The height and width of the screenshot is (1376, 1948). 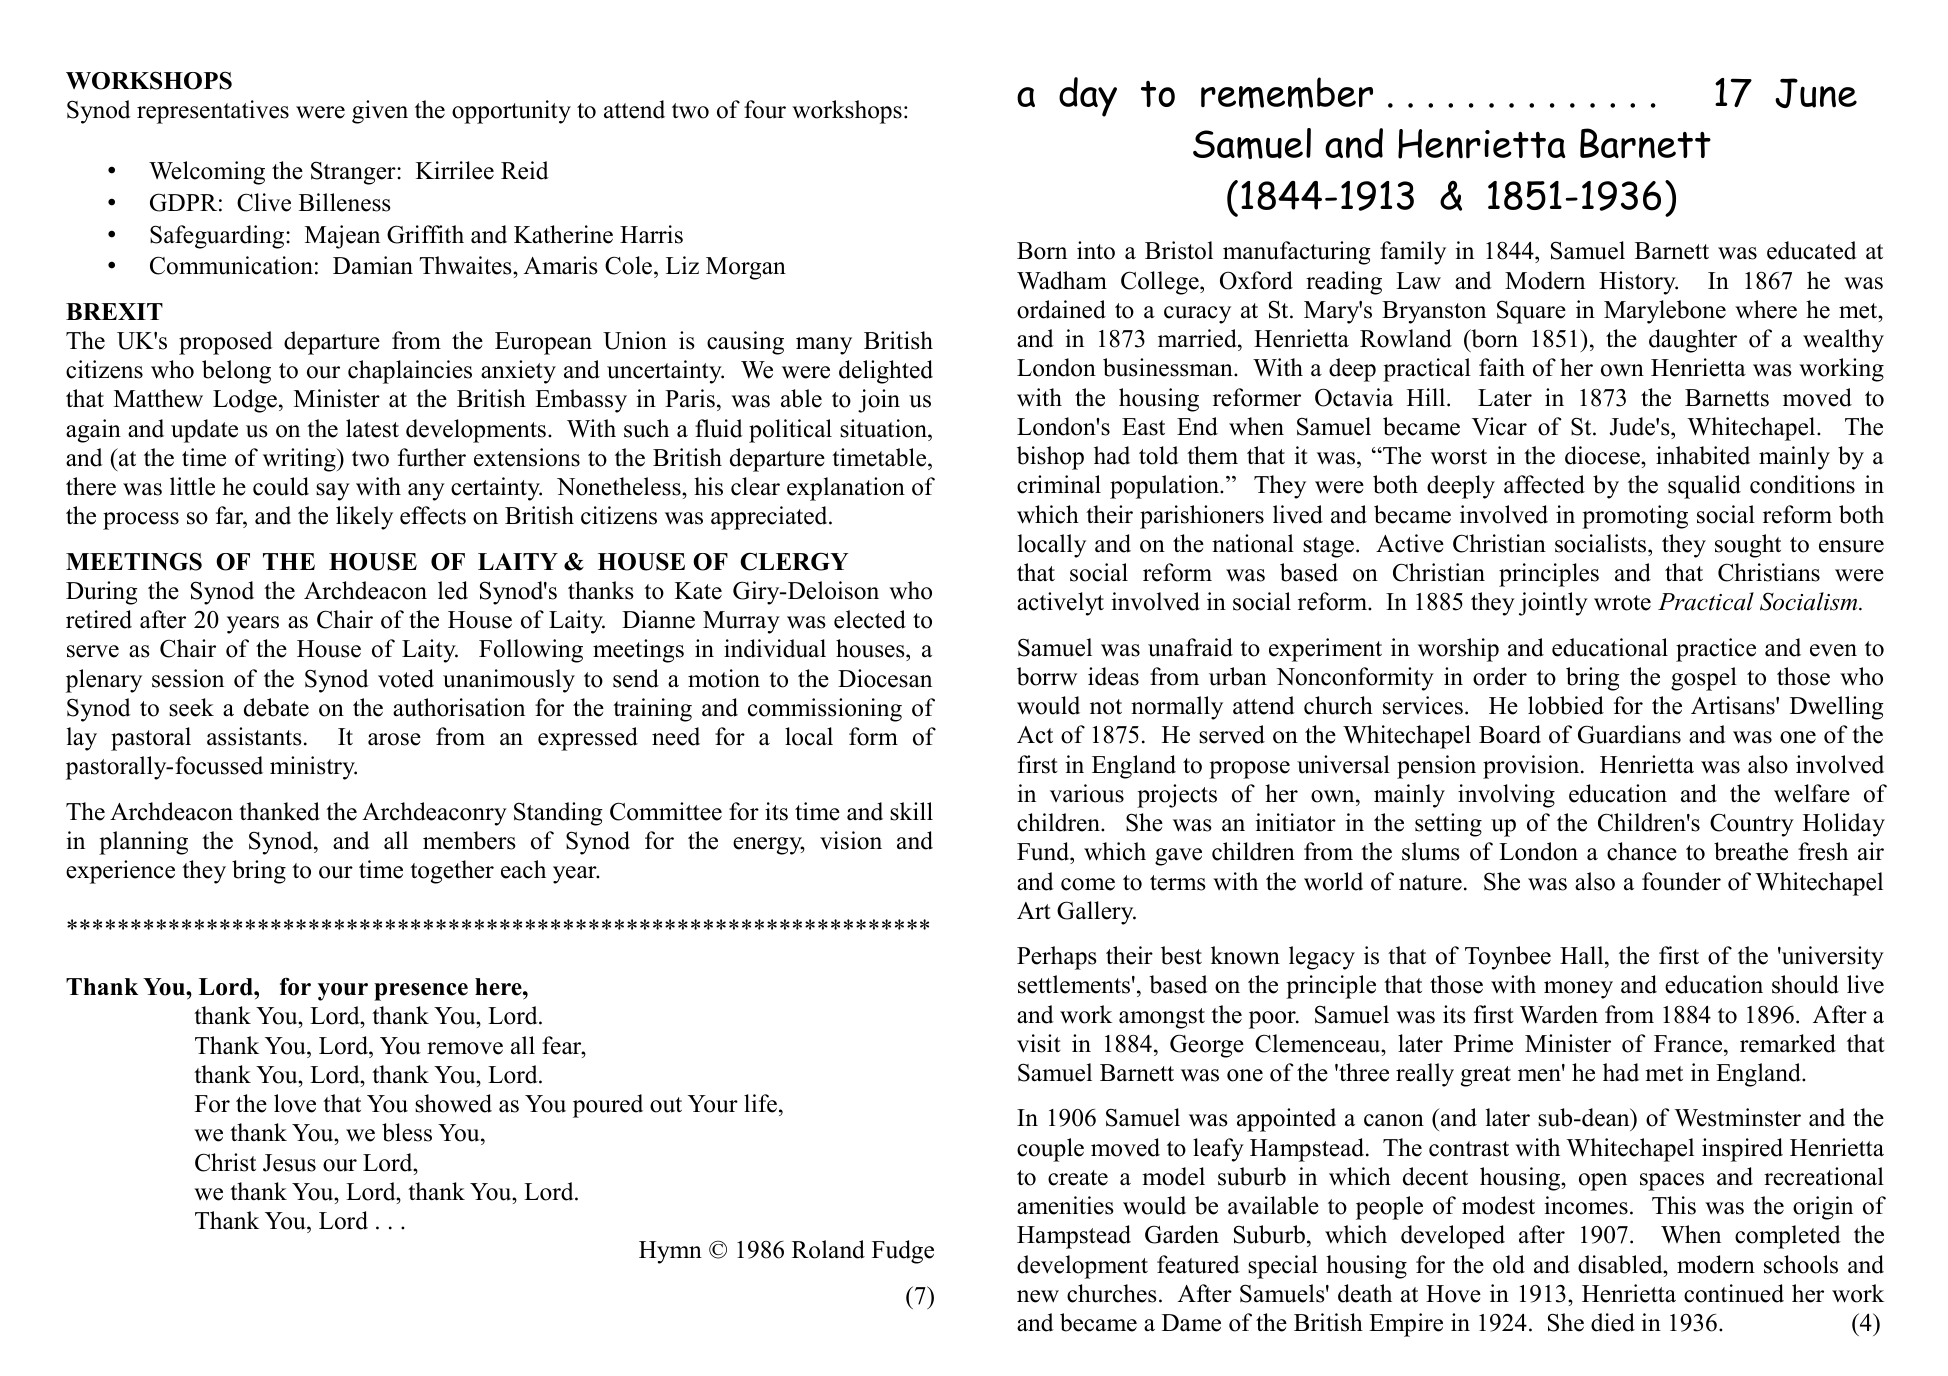 I want to click on money, so click(x=1578, y=990).
